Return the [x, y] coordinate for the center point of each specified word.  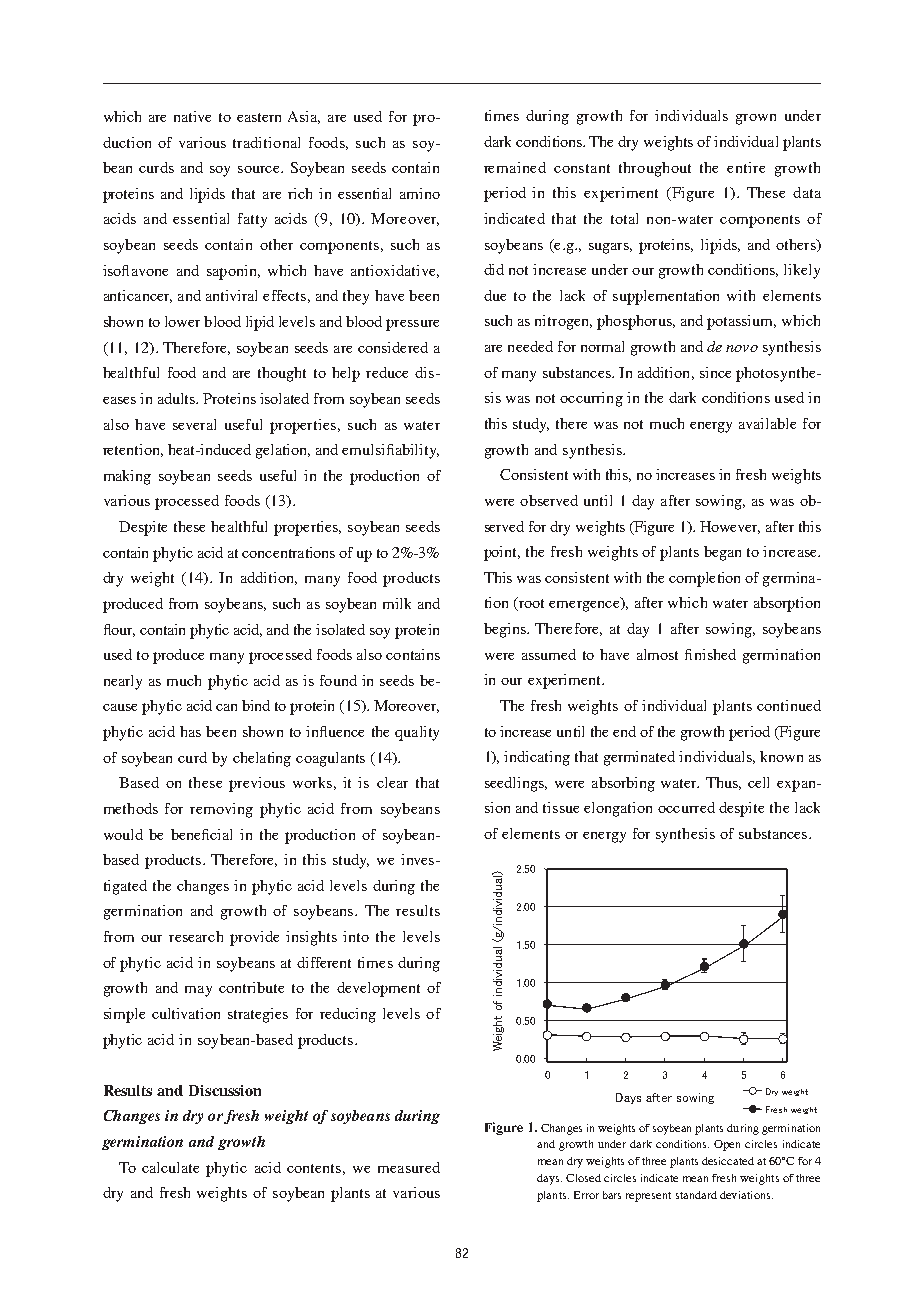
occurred [686, 807]
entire [746, 167]
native [192, 116]
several [194, 424]
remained [515, 167]
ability [417, 451]
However [730, 527]
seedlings [515, 784]
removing [221, 810]
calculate [170, 1167]
